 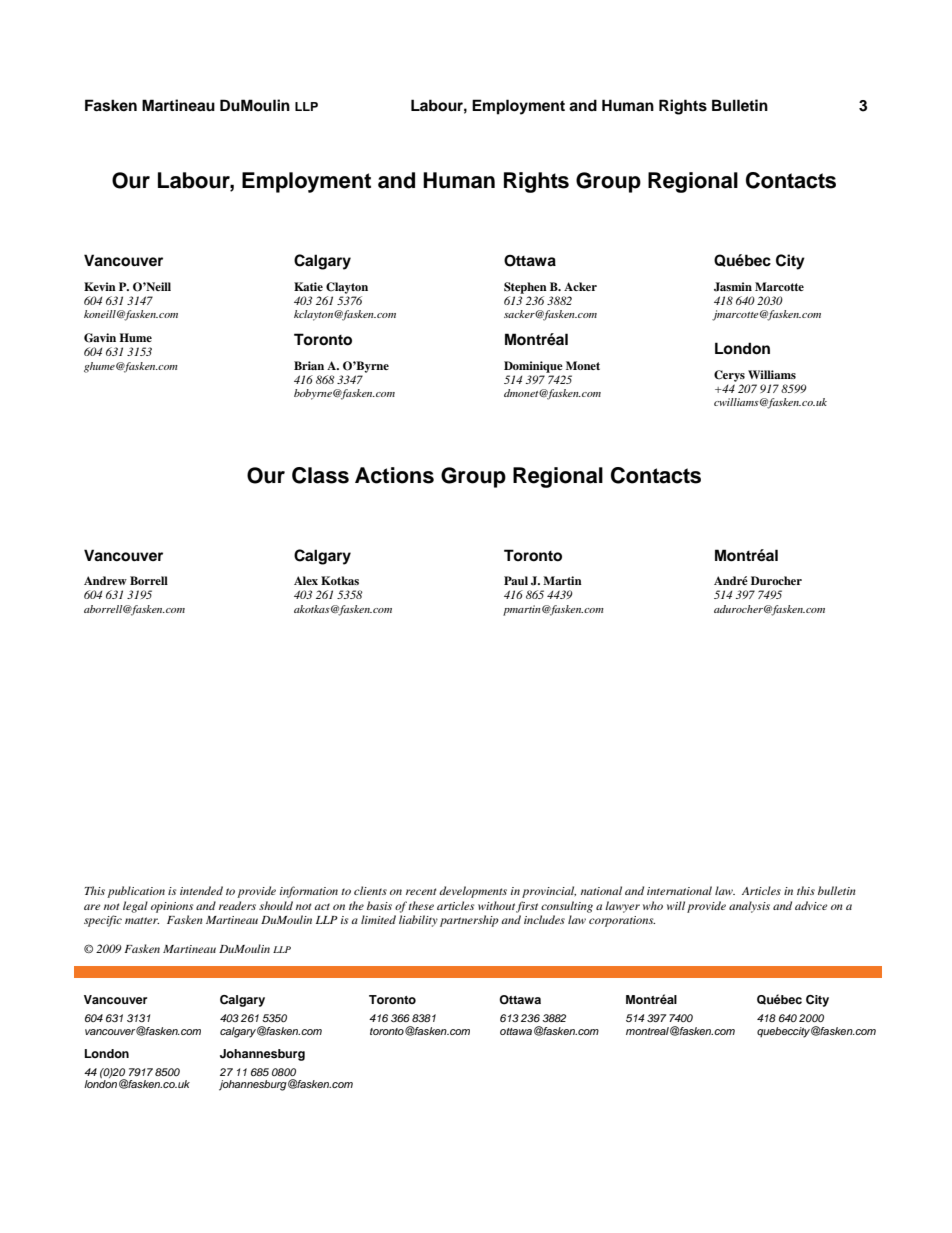 I want to click on Kevin, so click(x=100, y=286).
